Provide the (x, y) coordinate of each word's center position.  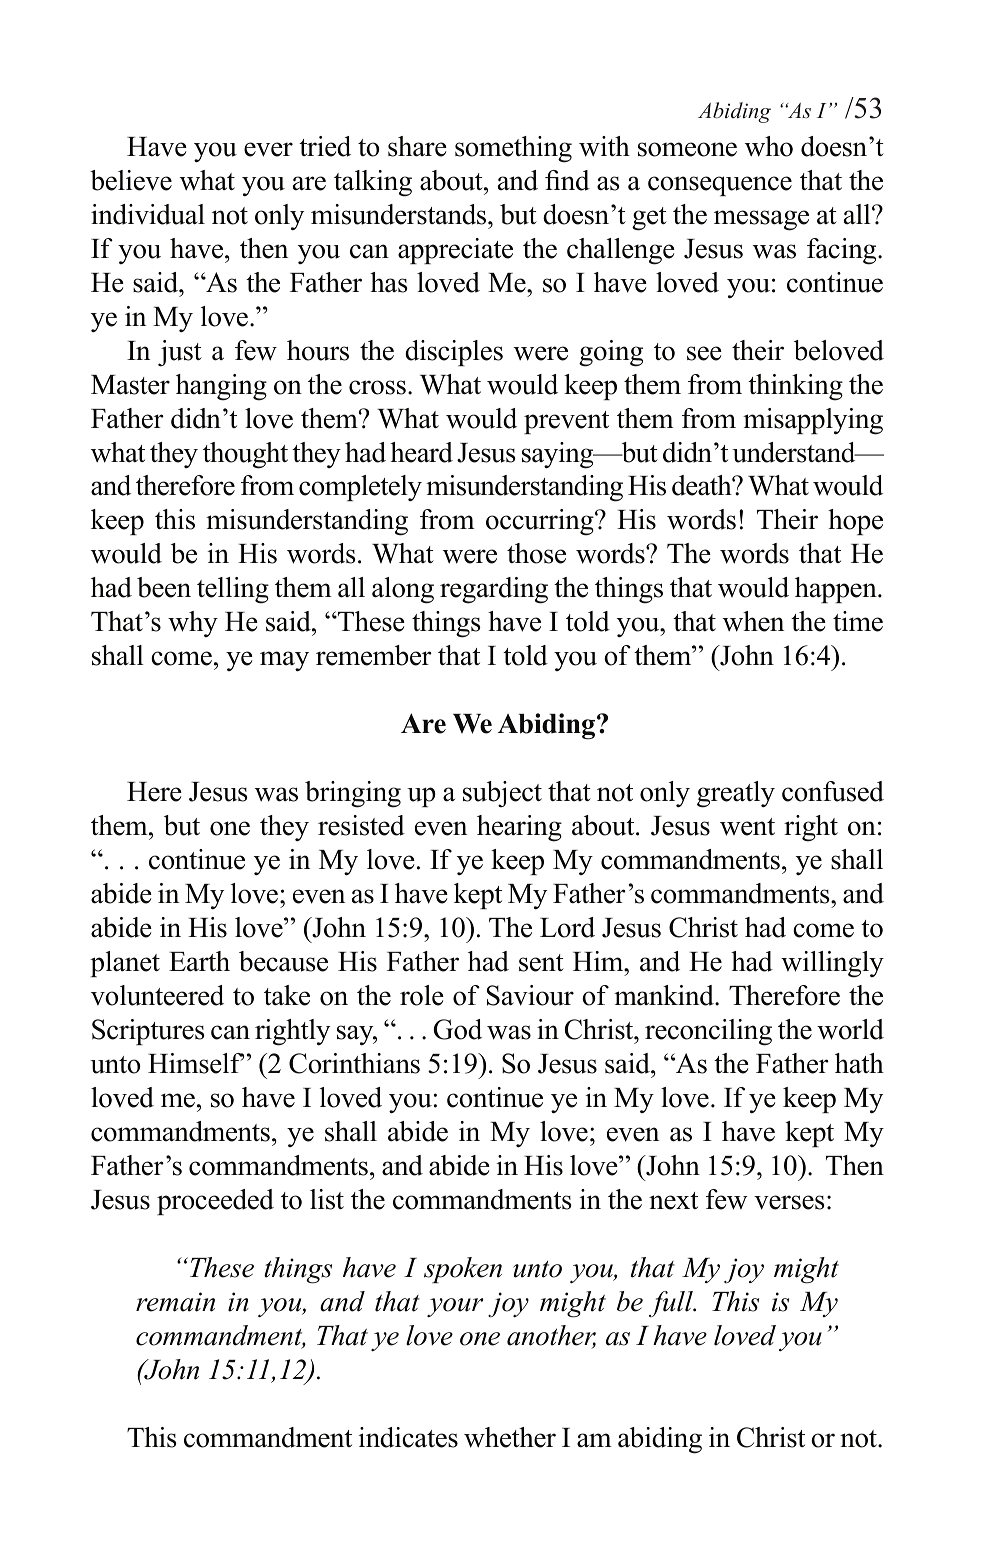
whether (510, 1437)
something (513, 149)
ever (268, 149)
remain (175, 1302)
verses (789, 1202)
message (761, 220)
